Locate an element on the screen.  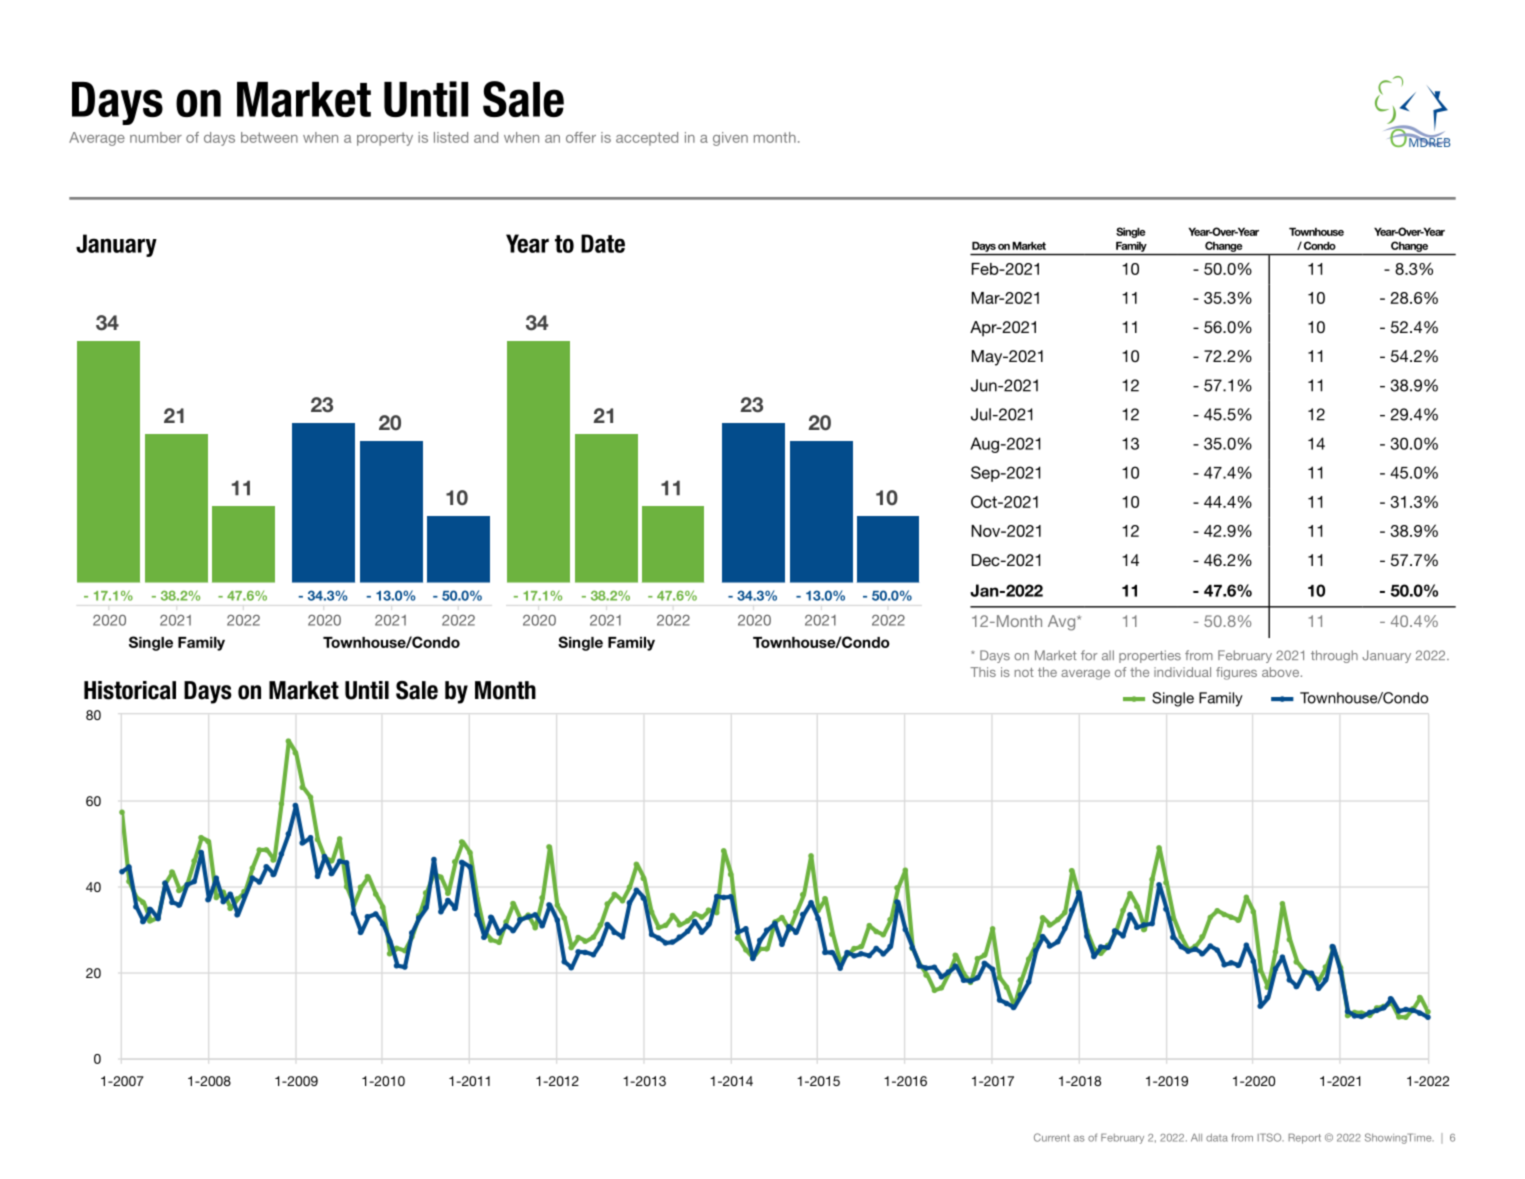
given is located at coordinates (730, 139).
